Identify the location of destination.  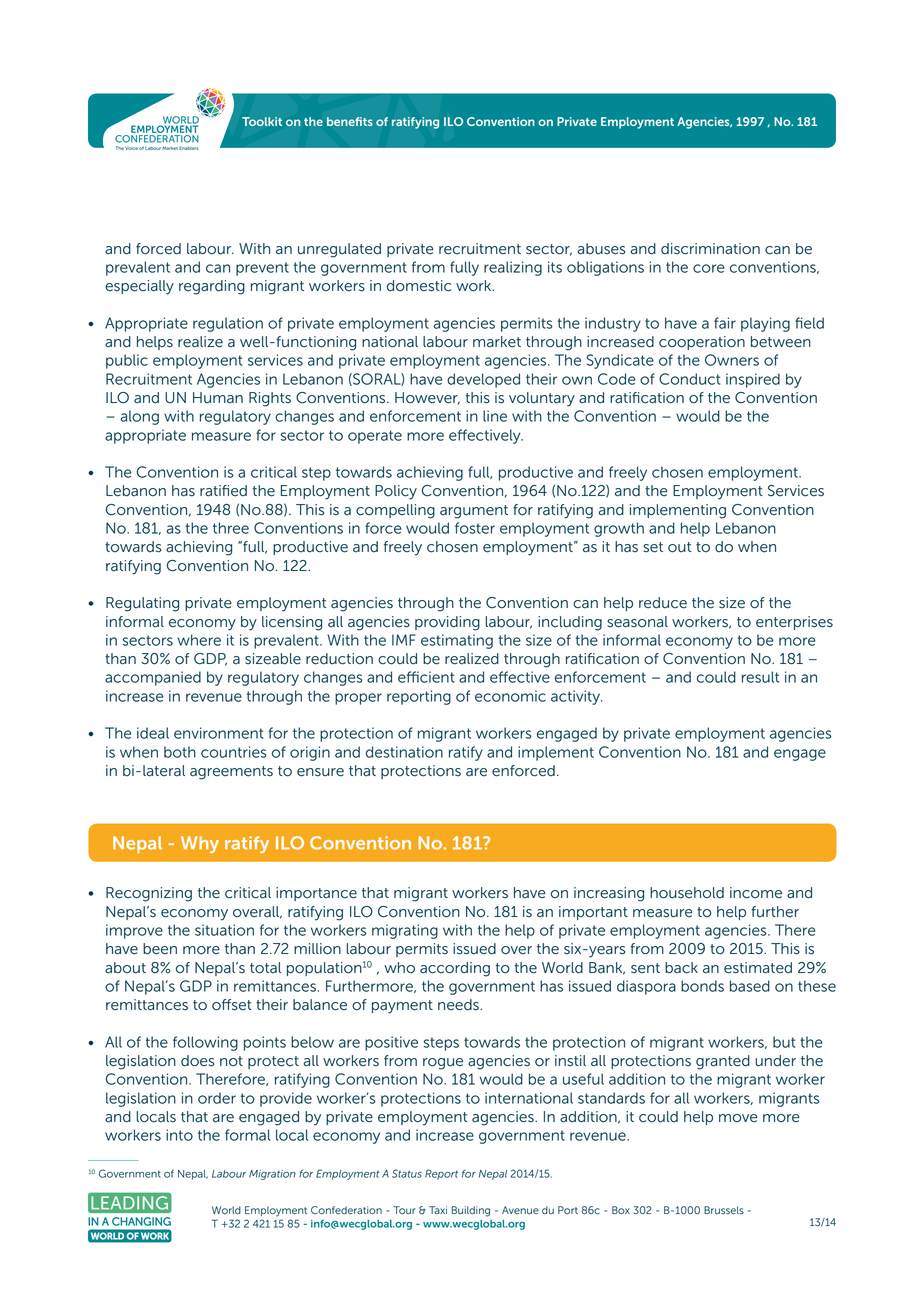
(404, 752).
